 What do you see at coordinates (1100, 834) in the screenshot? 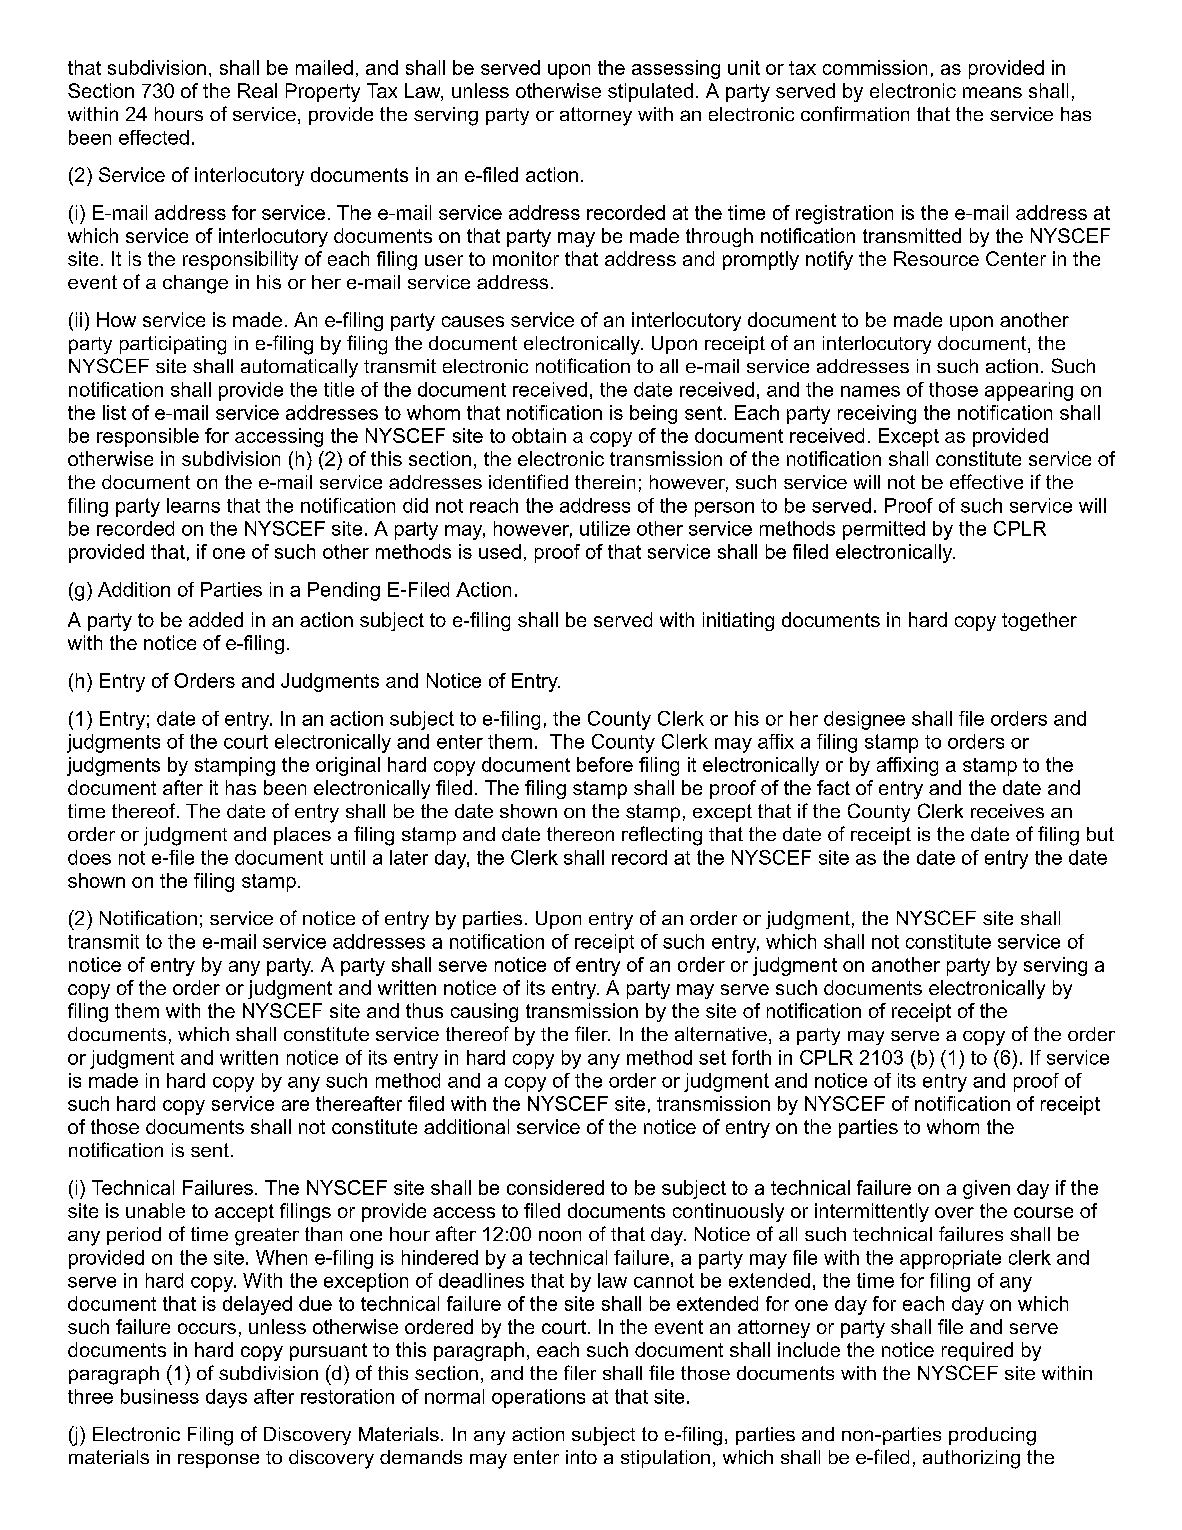
I see `but` at bounding box center [1100, 834].
